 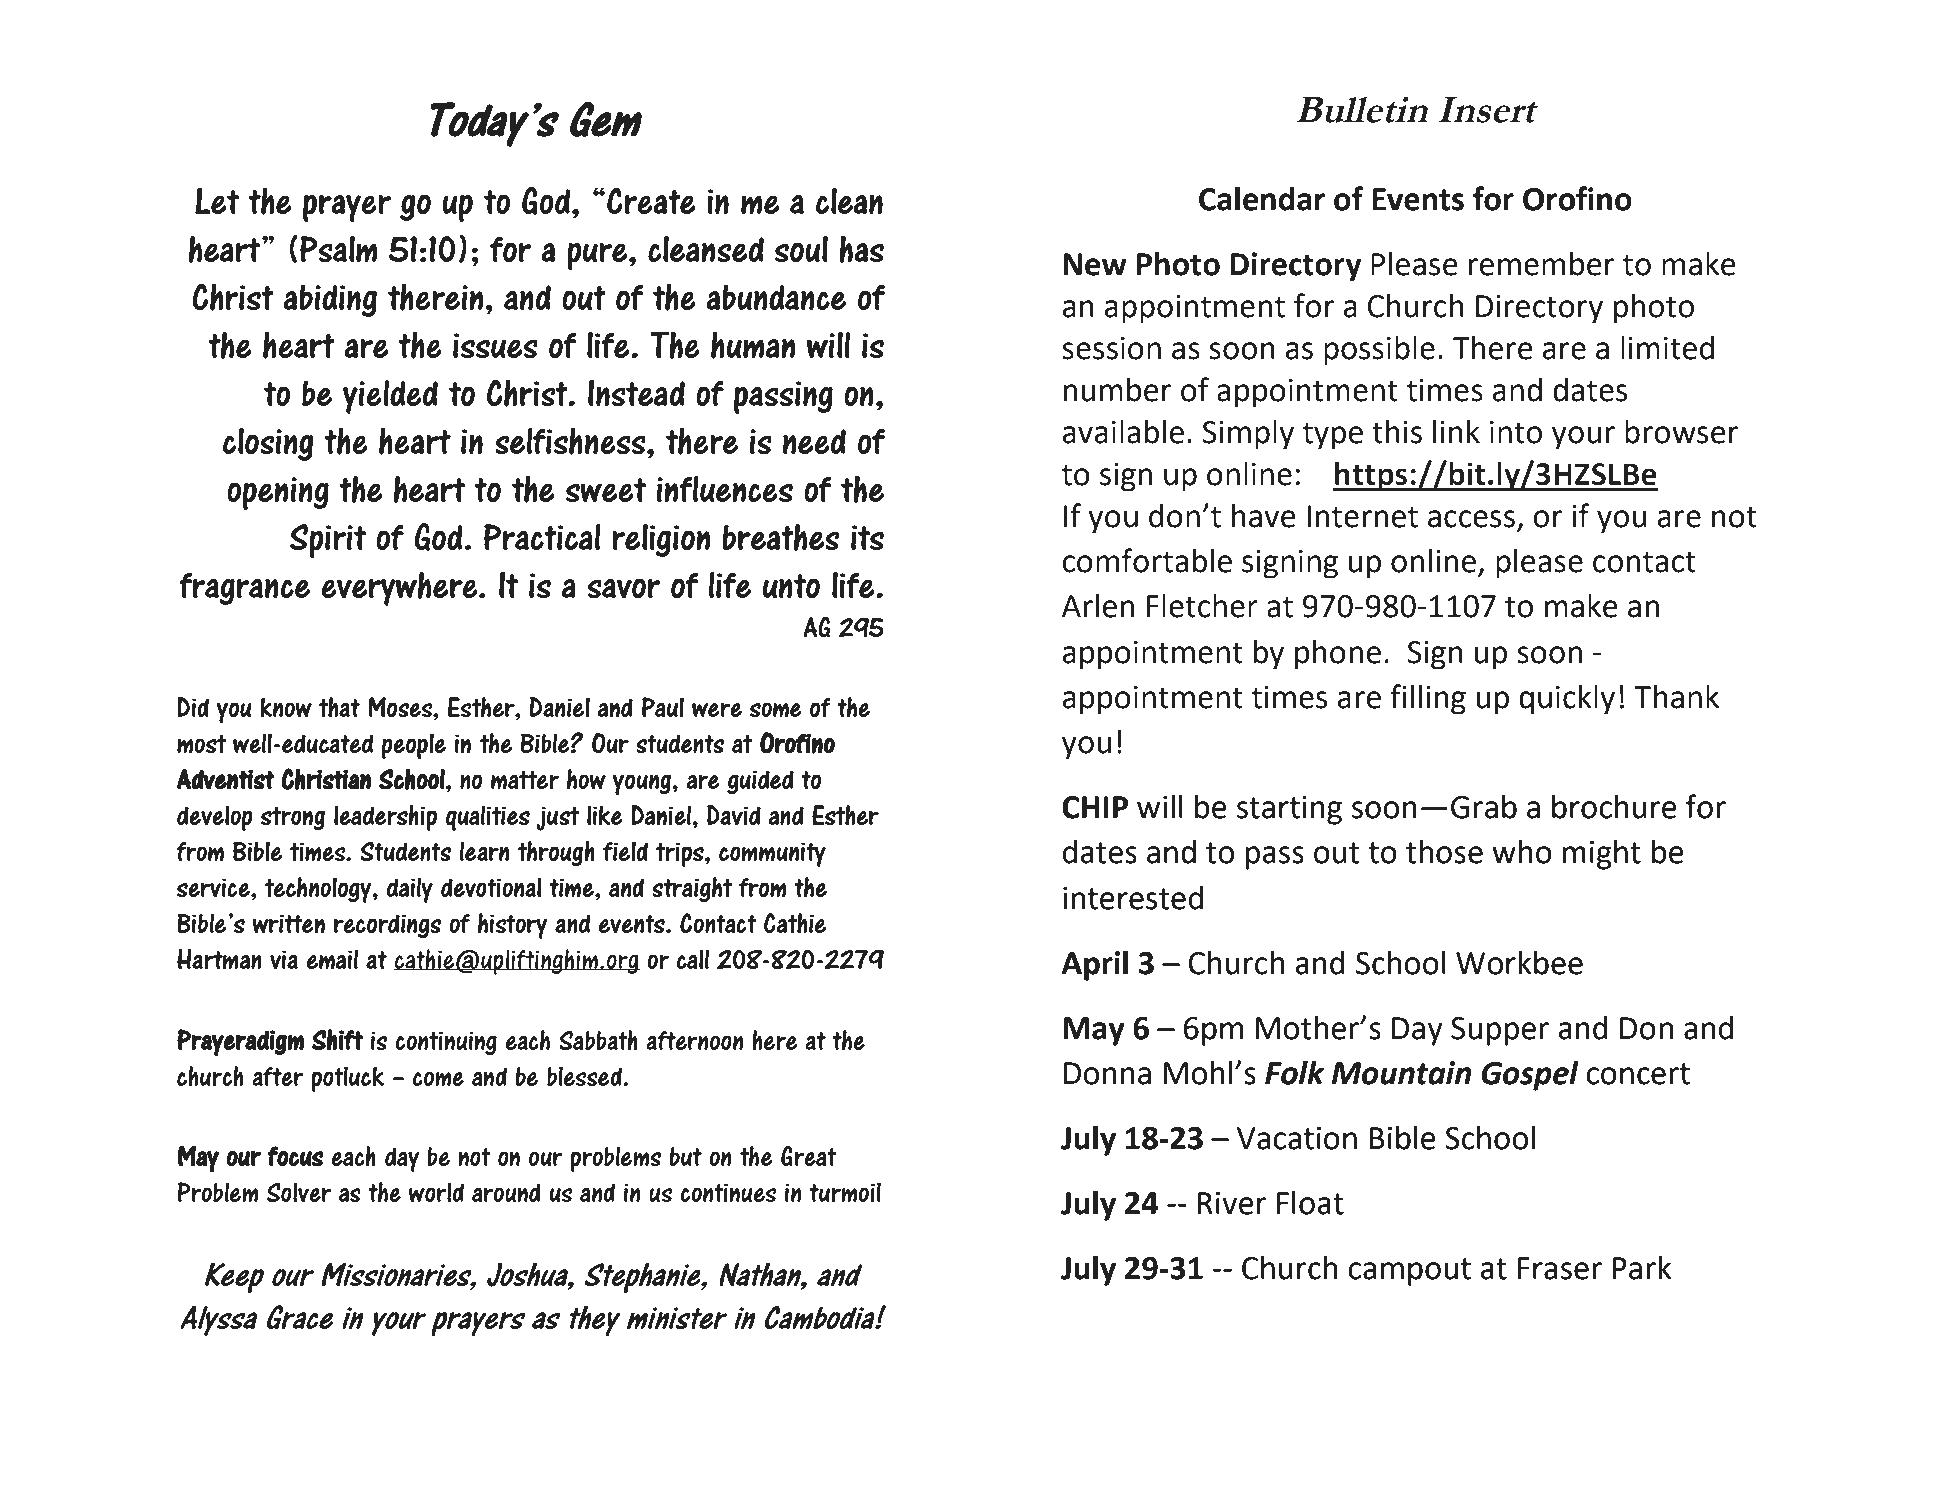 What do you see at coordinates (1541, 264) in the document?
I see `remember` at bounding box center [1541, 264].
